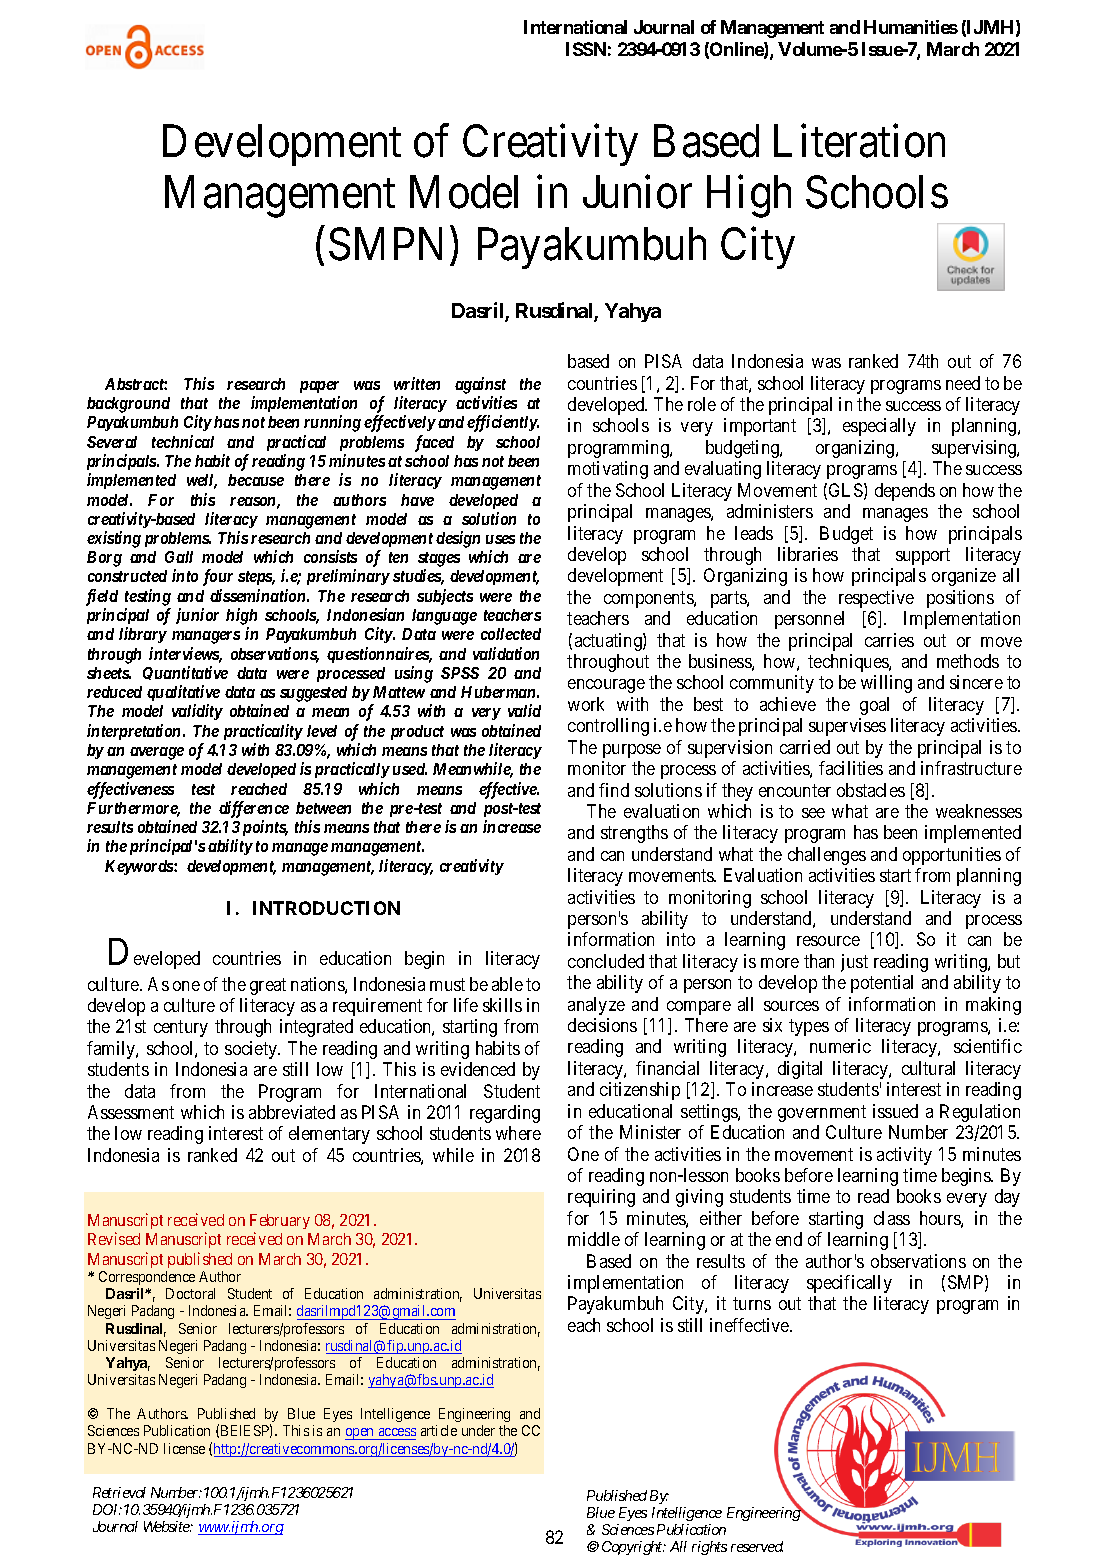  I want to click on support, so click(923, 556).
